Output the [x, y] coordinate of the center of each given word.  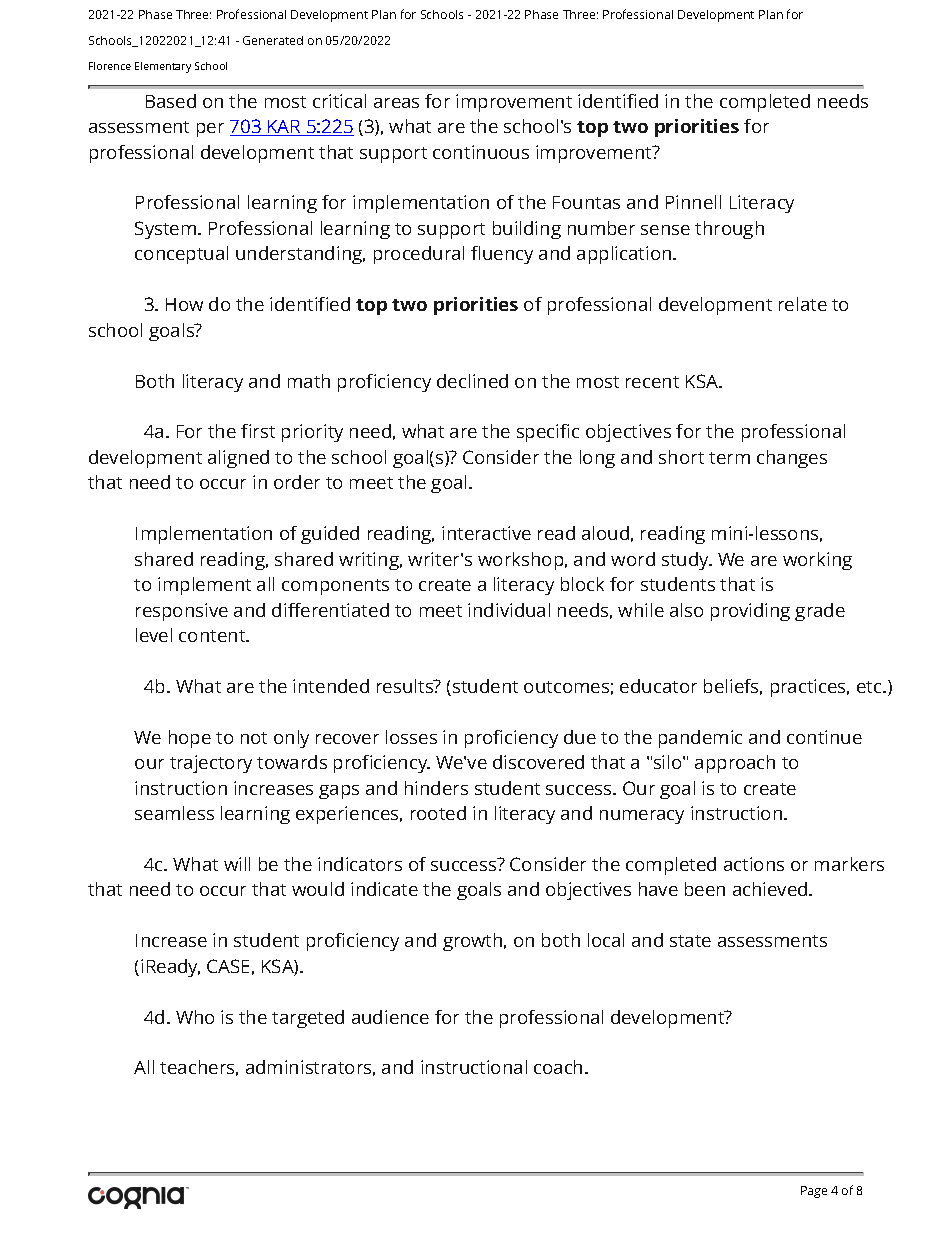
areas [396, 103]
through [729, 230]
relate [803, 304]
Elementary [163, 67]
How [184, 304]
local [606, 940]
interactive [486, 533]
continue [824, 737]
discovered [538, 762]
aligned [238, 459]
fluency [502, 255]
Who [195, 1017]
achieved [771, 889]
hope [190, 739]
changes [792, 459]
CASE [228, 966]
